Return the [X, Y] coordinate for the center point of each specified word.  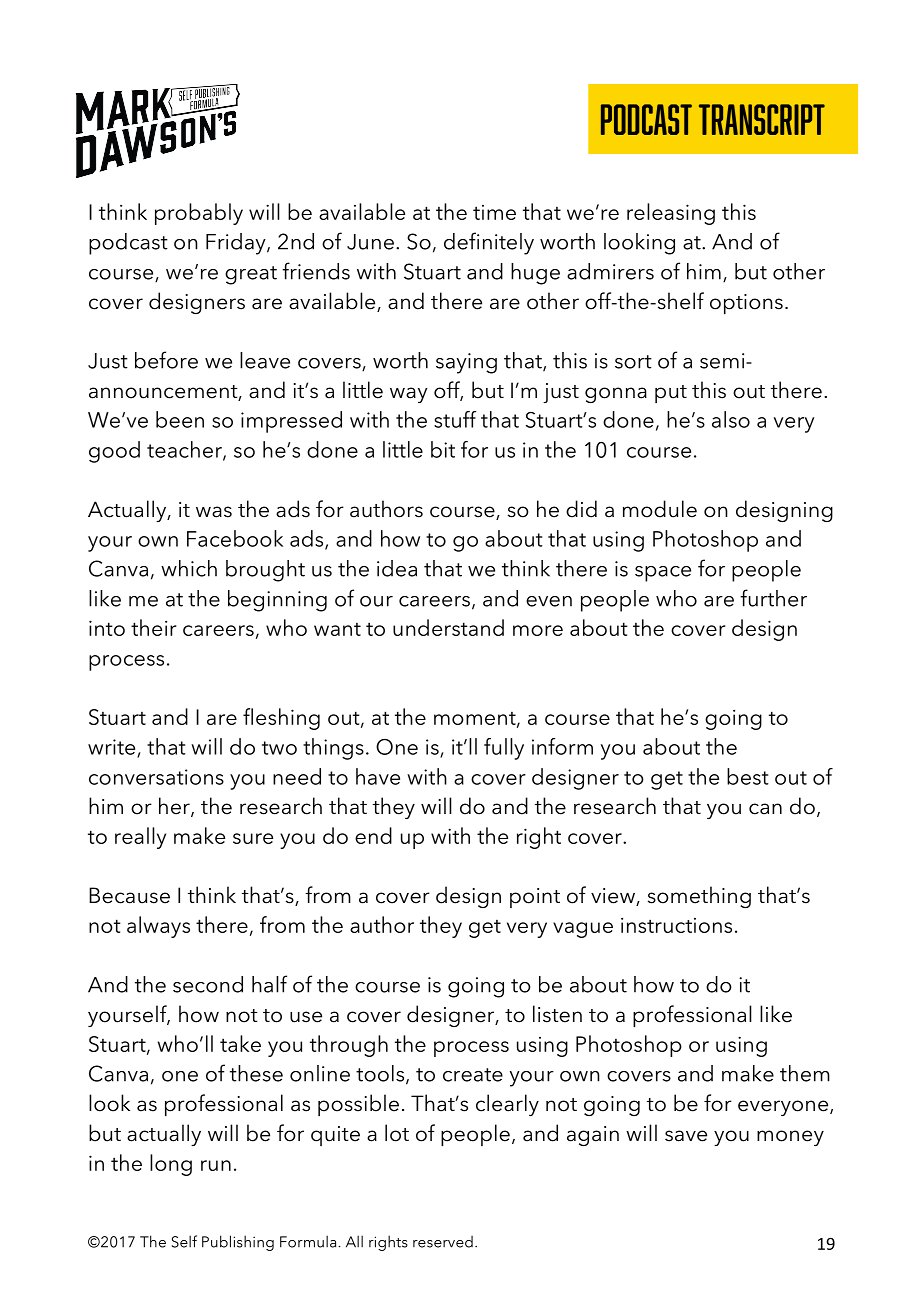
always [158, 927]
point [535, 898]
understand [448, 627]
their [153, 627]
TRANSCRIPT [762, 119]
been [180, 419]
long [171, 1165]
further [773, 598]
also [731, 419]
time [494, 212]
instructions [676, 925]
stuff [455, 419]
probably [199, 214]
